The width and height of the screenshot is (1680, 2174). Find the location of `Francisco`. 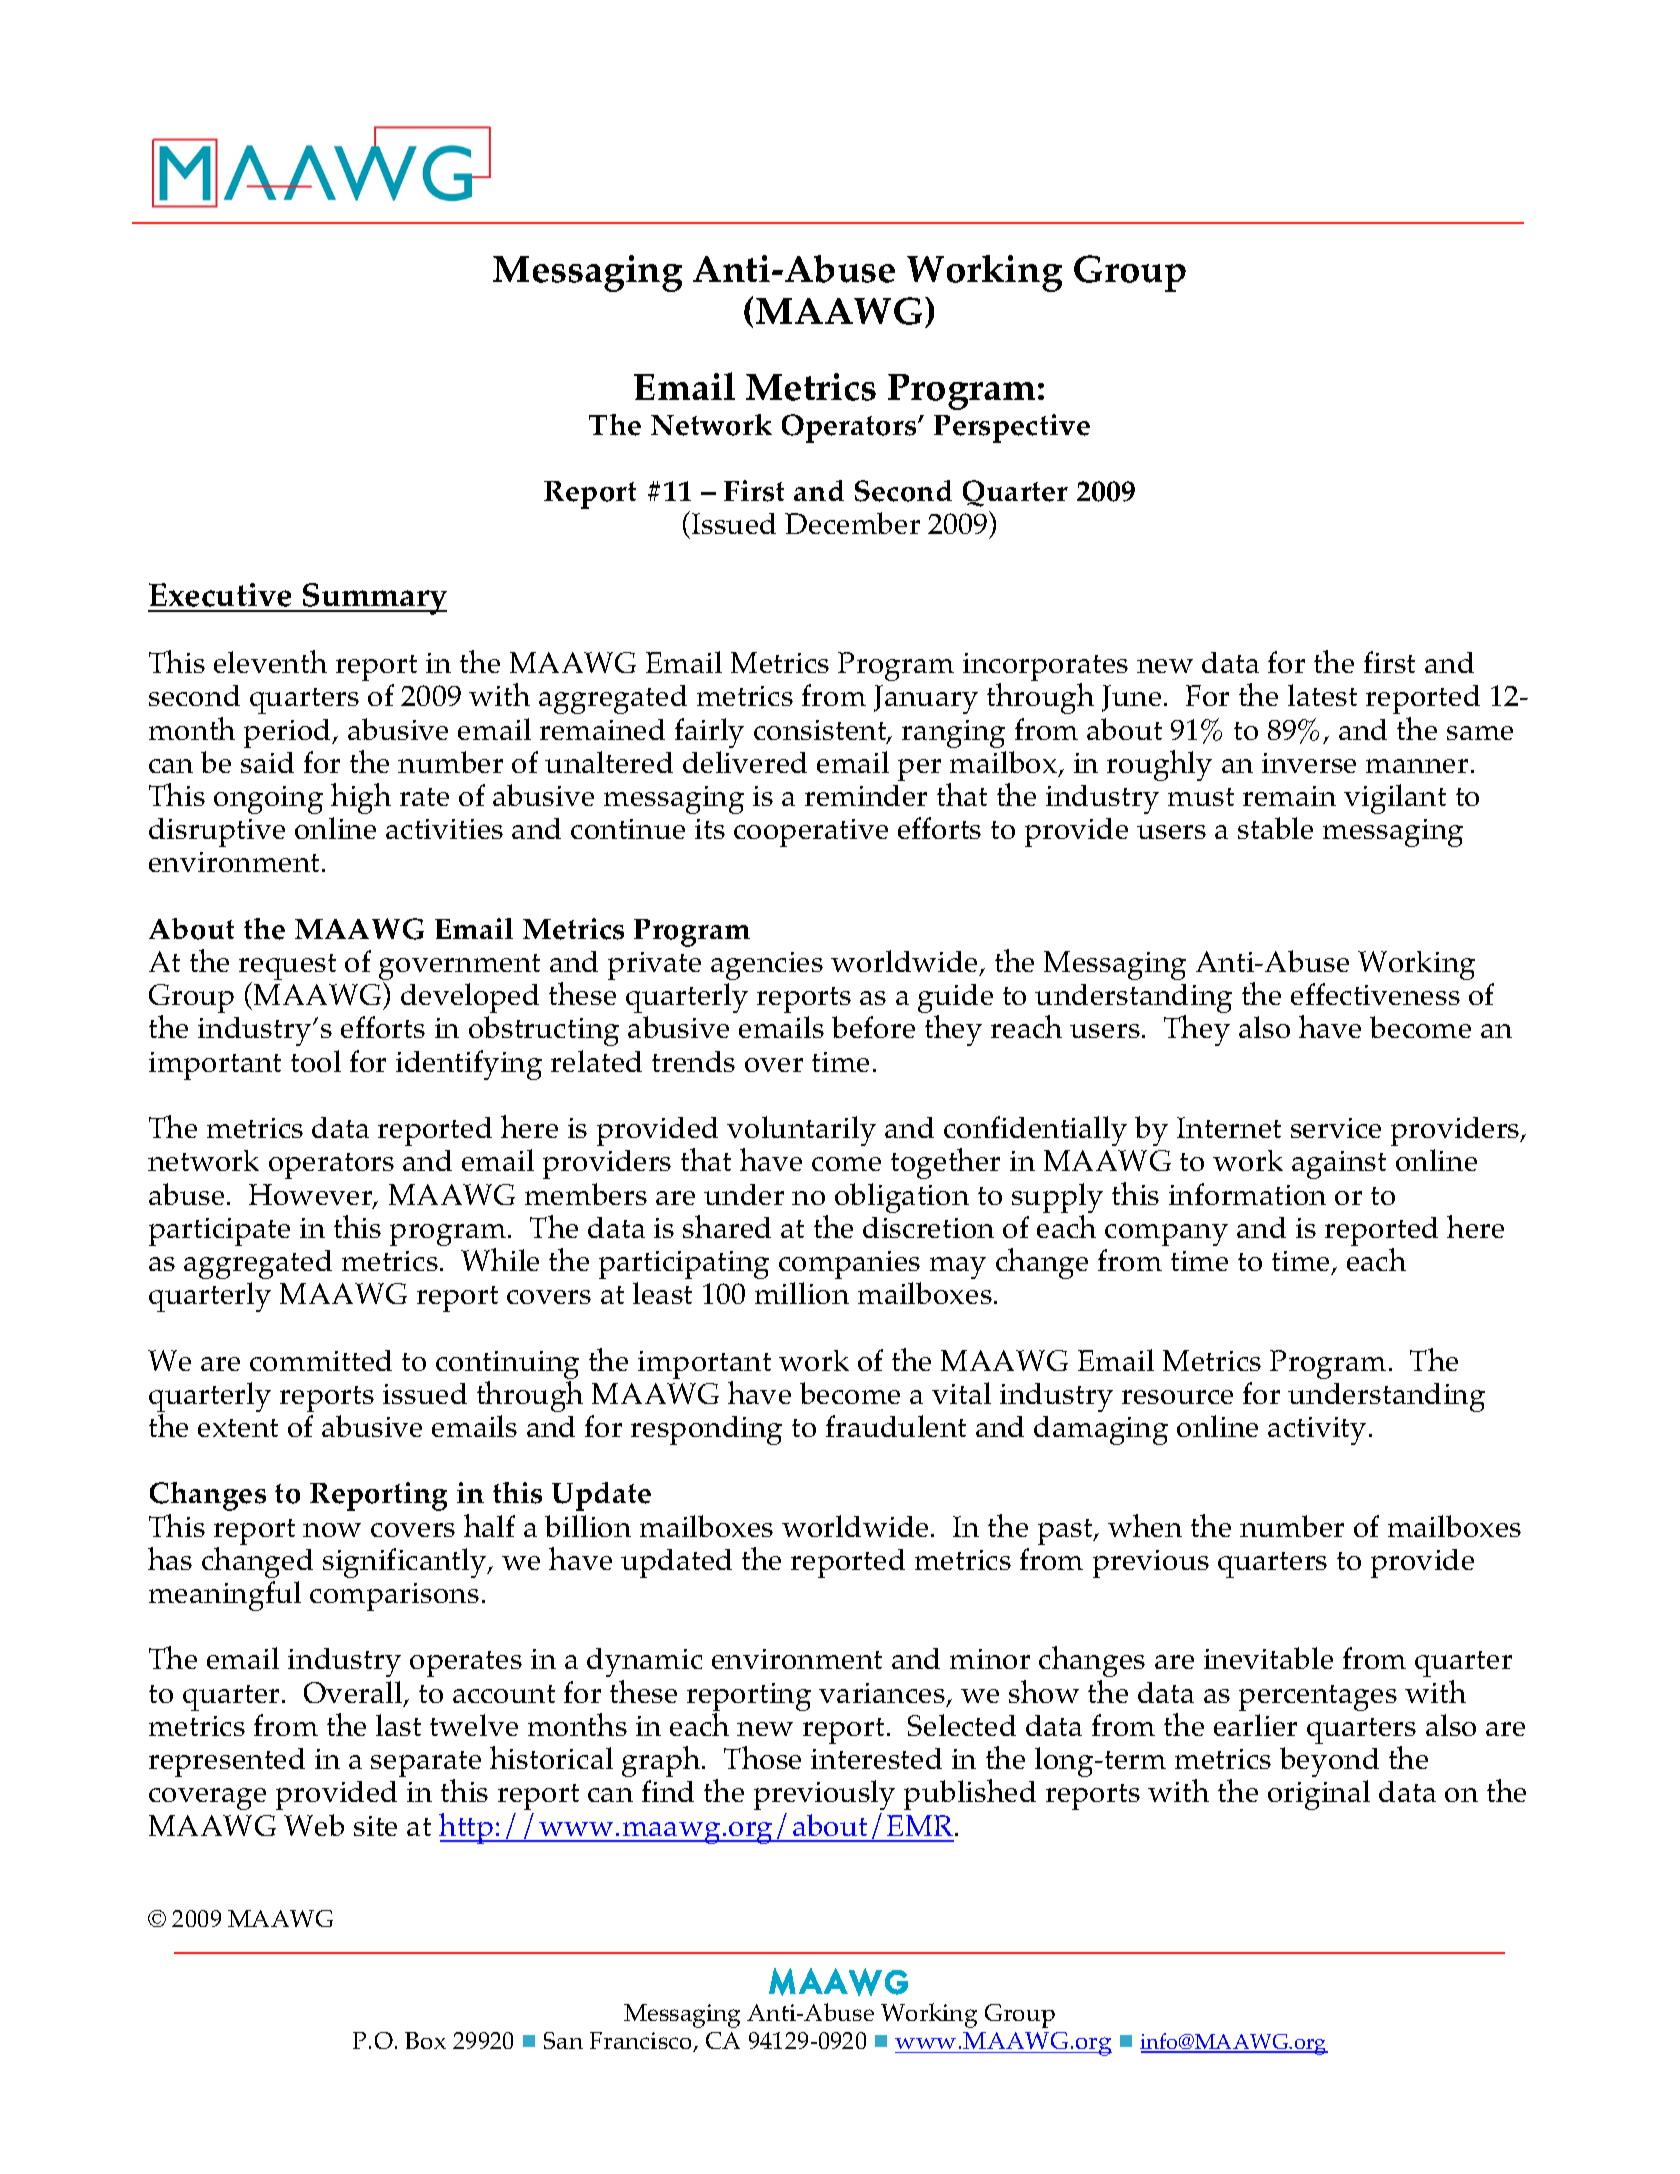

Francisco is located at coordinates (642, 2042).
